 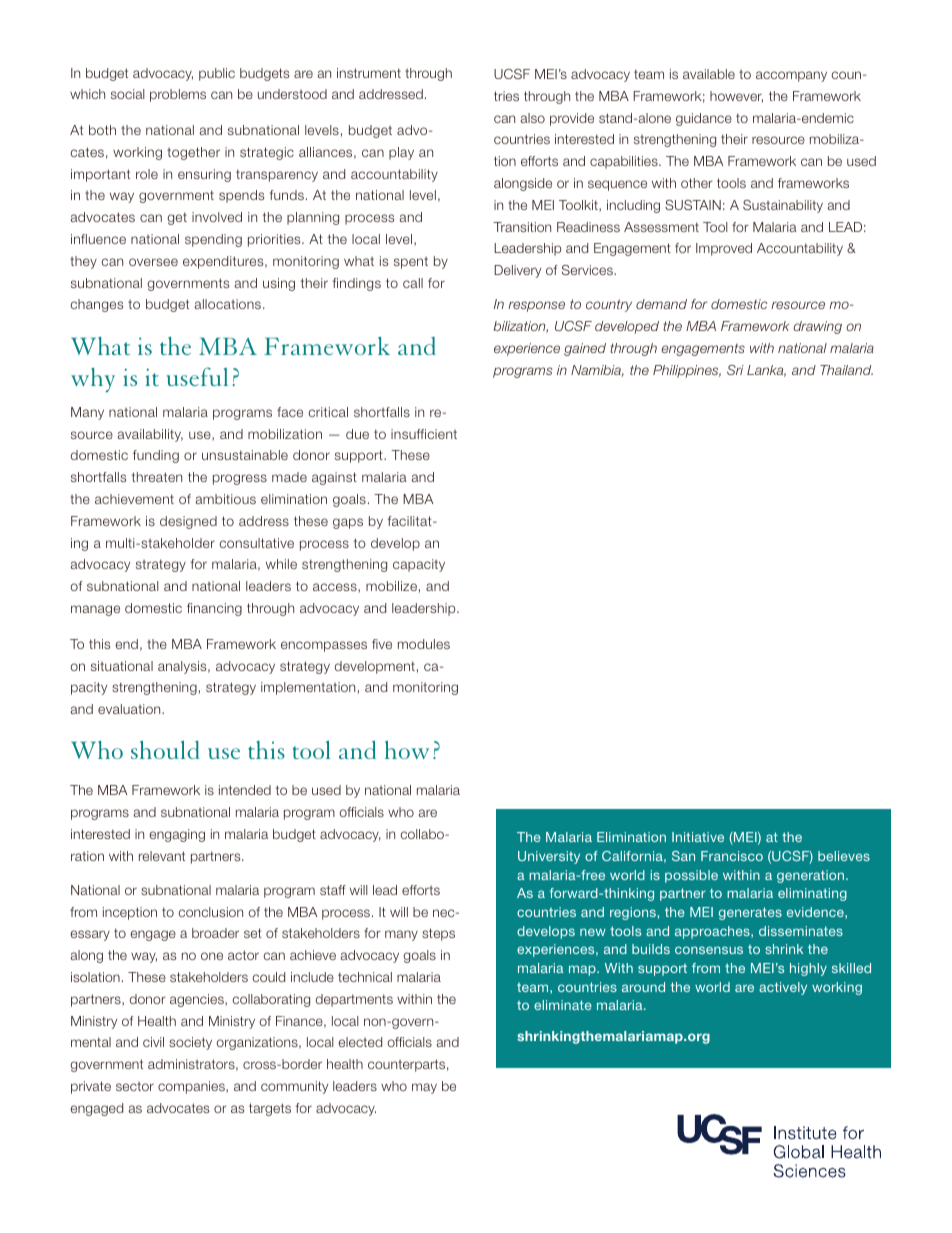 I want to click on Francisco, so click(x=732, y=856).
